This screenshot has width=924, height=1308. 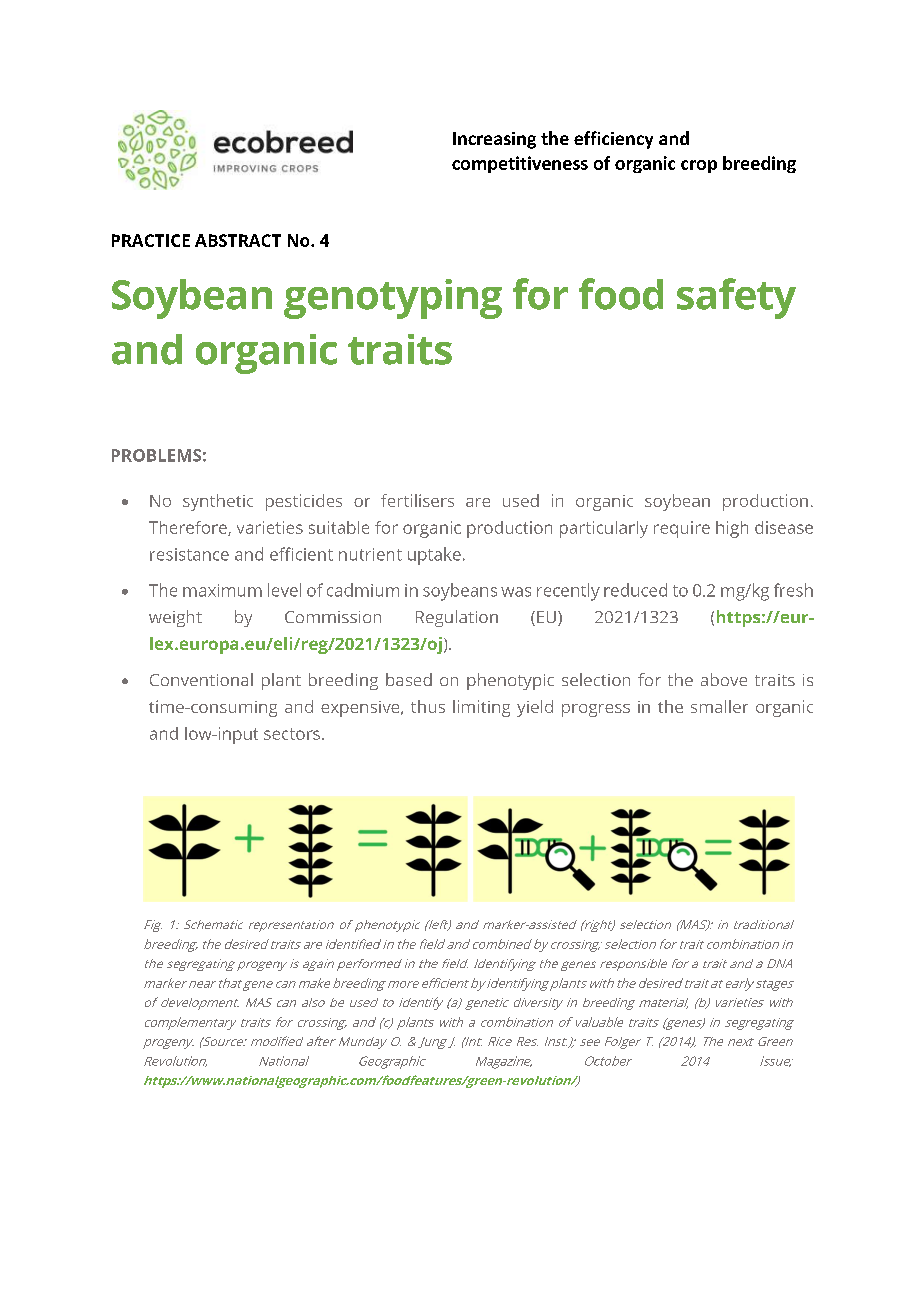 What do you see at coordinates (417, 500) in the screenshot?
I see `fertilisers` at bounding box center [417, 500].
